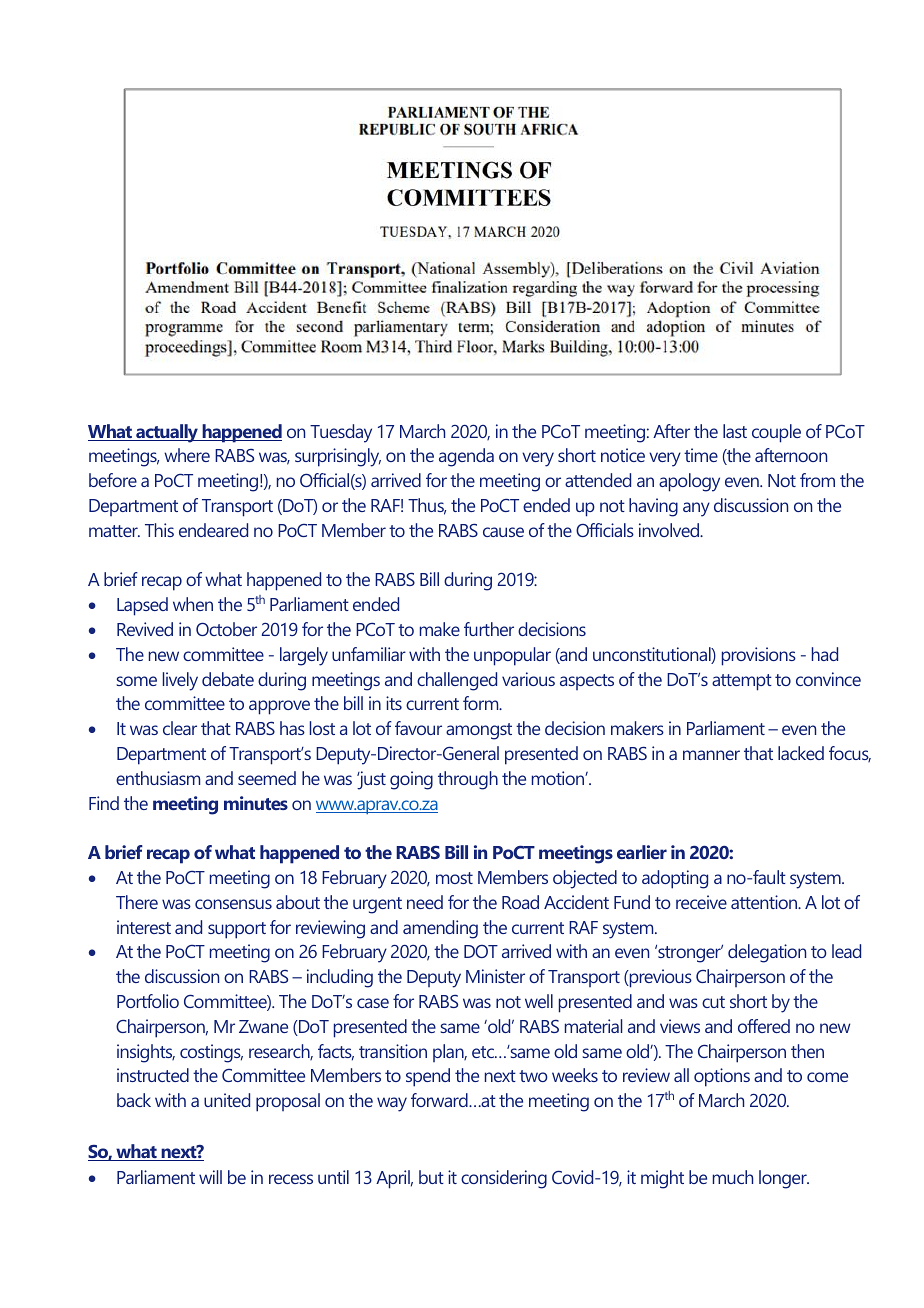  What do you see at coordinates (776, 433) in the page?
I see `couple` at bounding box center [776, 433].
